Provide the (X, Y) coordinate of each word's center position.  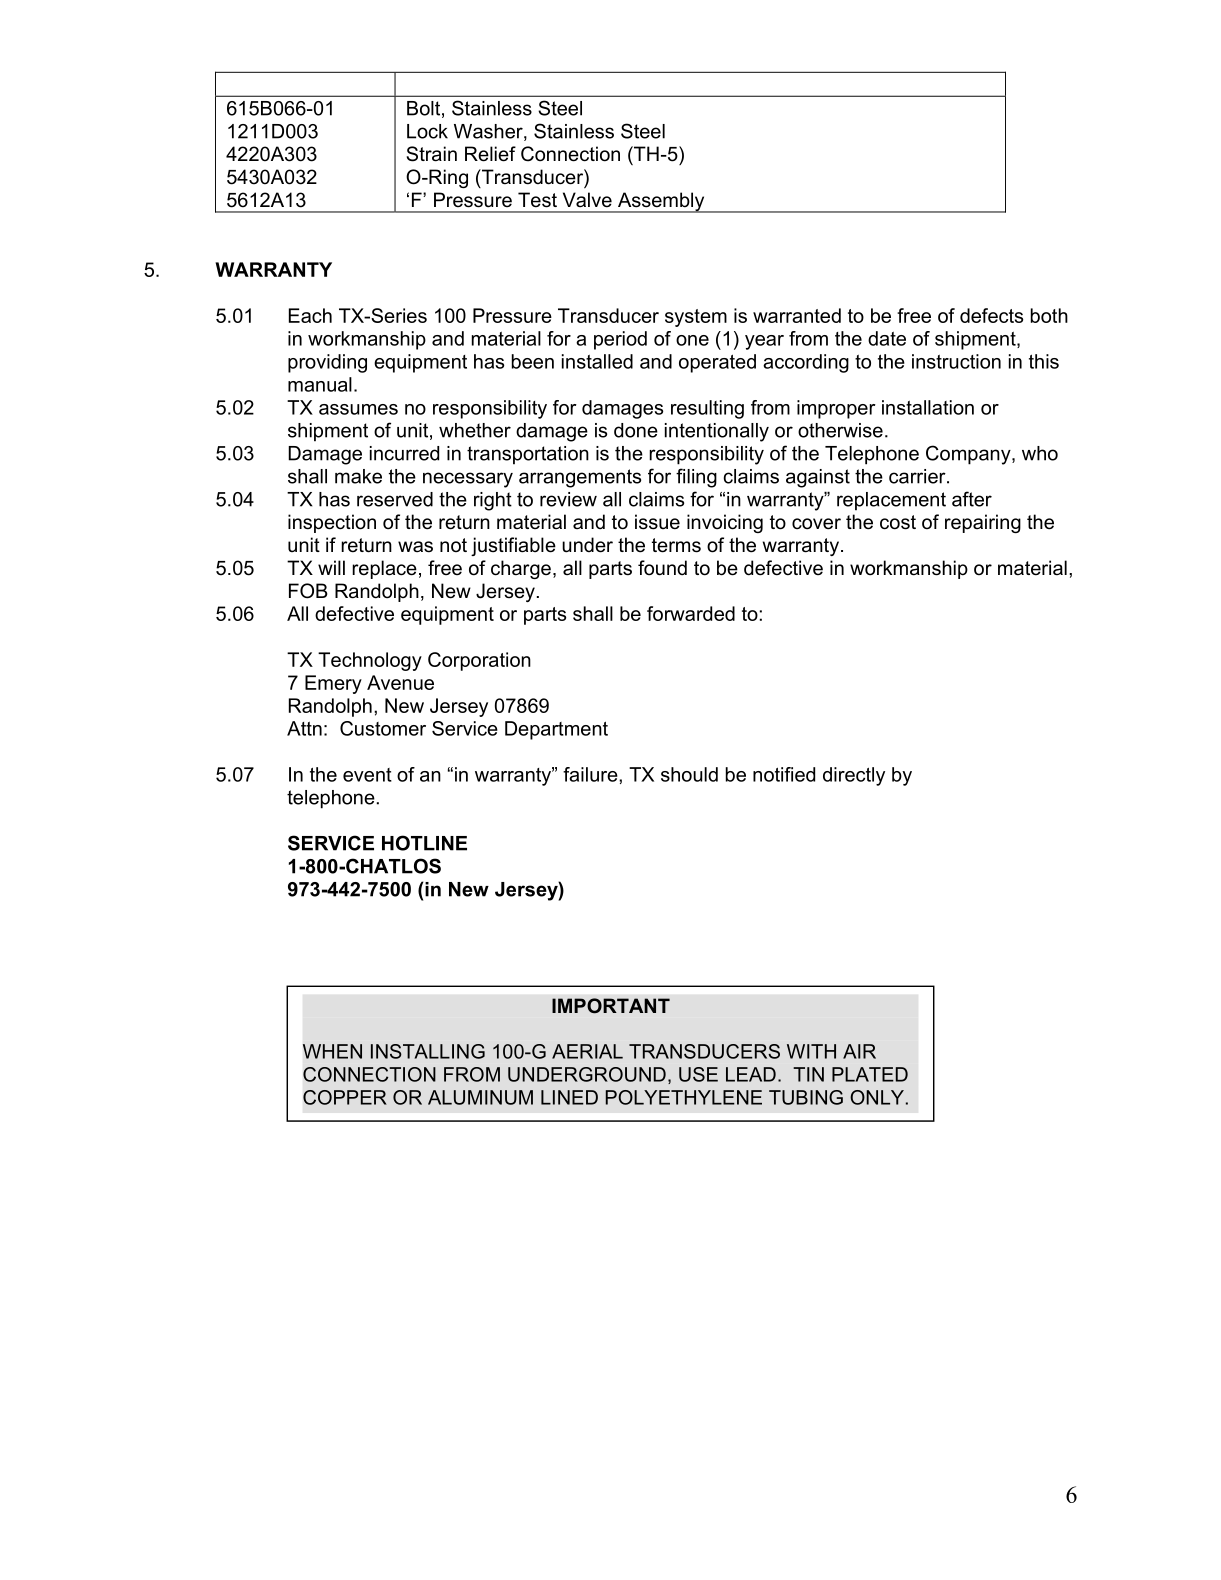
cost (898, 522)
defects (991, 315)
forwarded (691, 613)
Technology (370, 661)
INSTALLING (428, 1051)
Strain (432, 154)
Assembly (661, 202)
